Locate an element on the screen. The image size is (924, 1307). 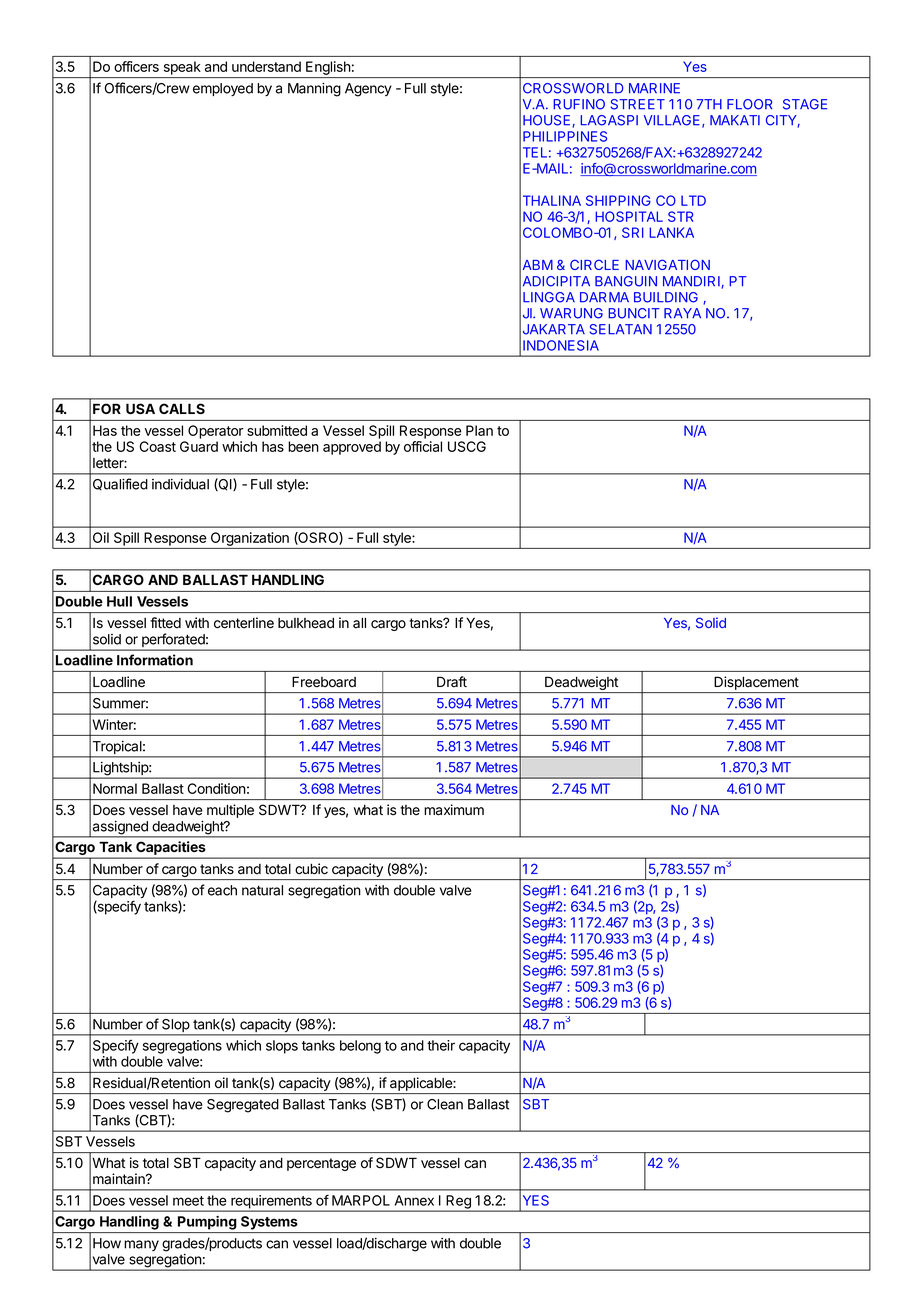
maximum is located at coordinates (454, 810).
